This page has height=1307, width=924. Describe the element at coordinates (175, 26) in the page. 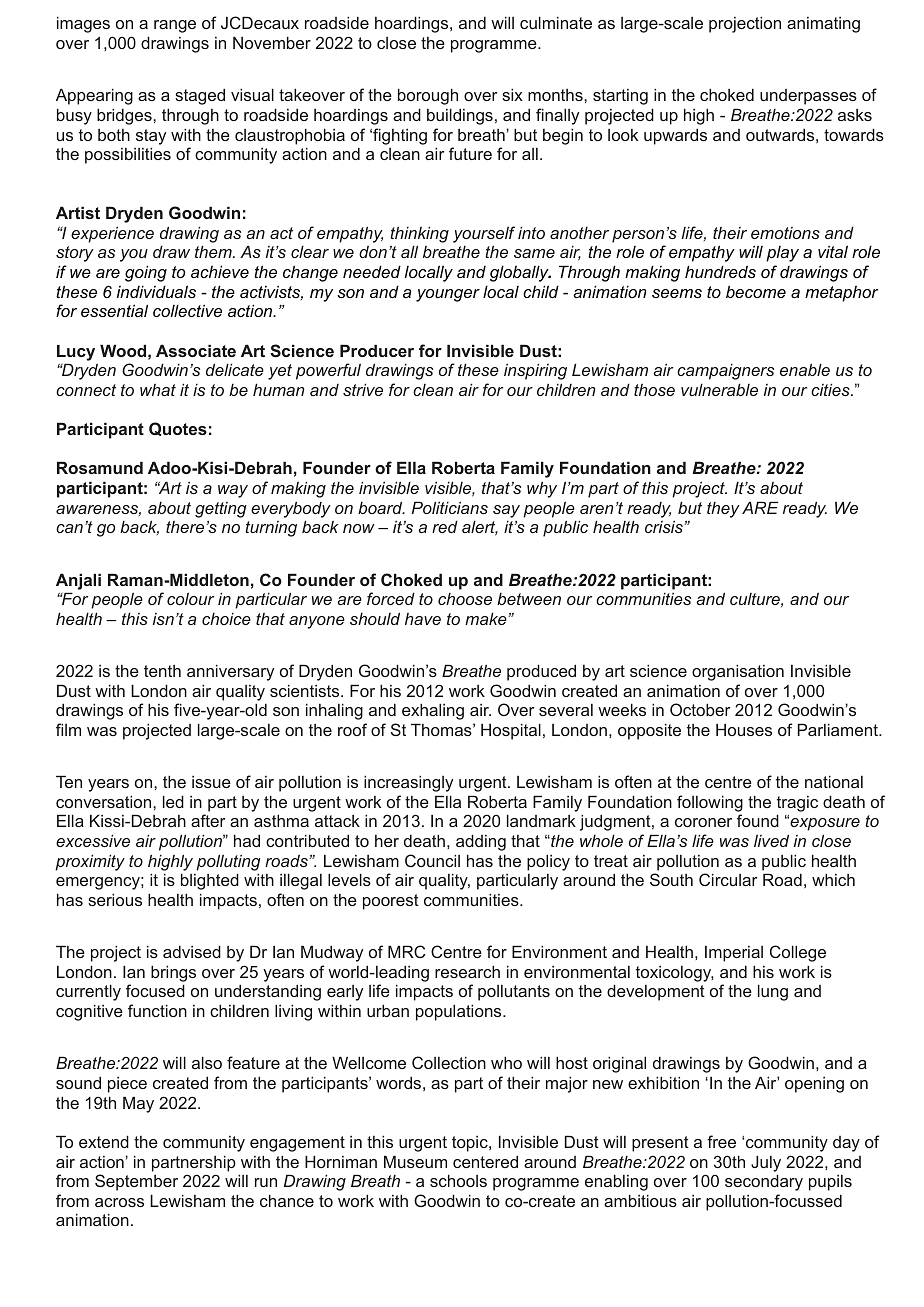

I see `range` at that location.
